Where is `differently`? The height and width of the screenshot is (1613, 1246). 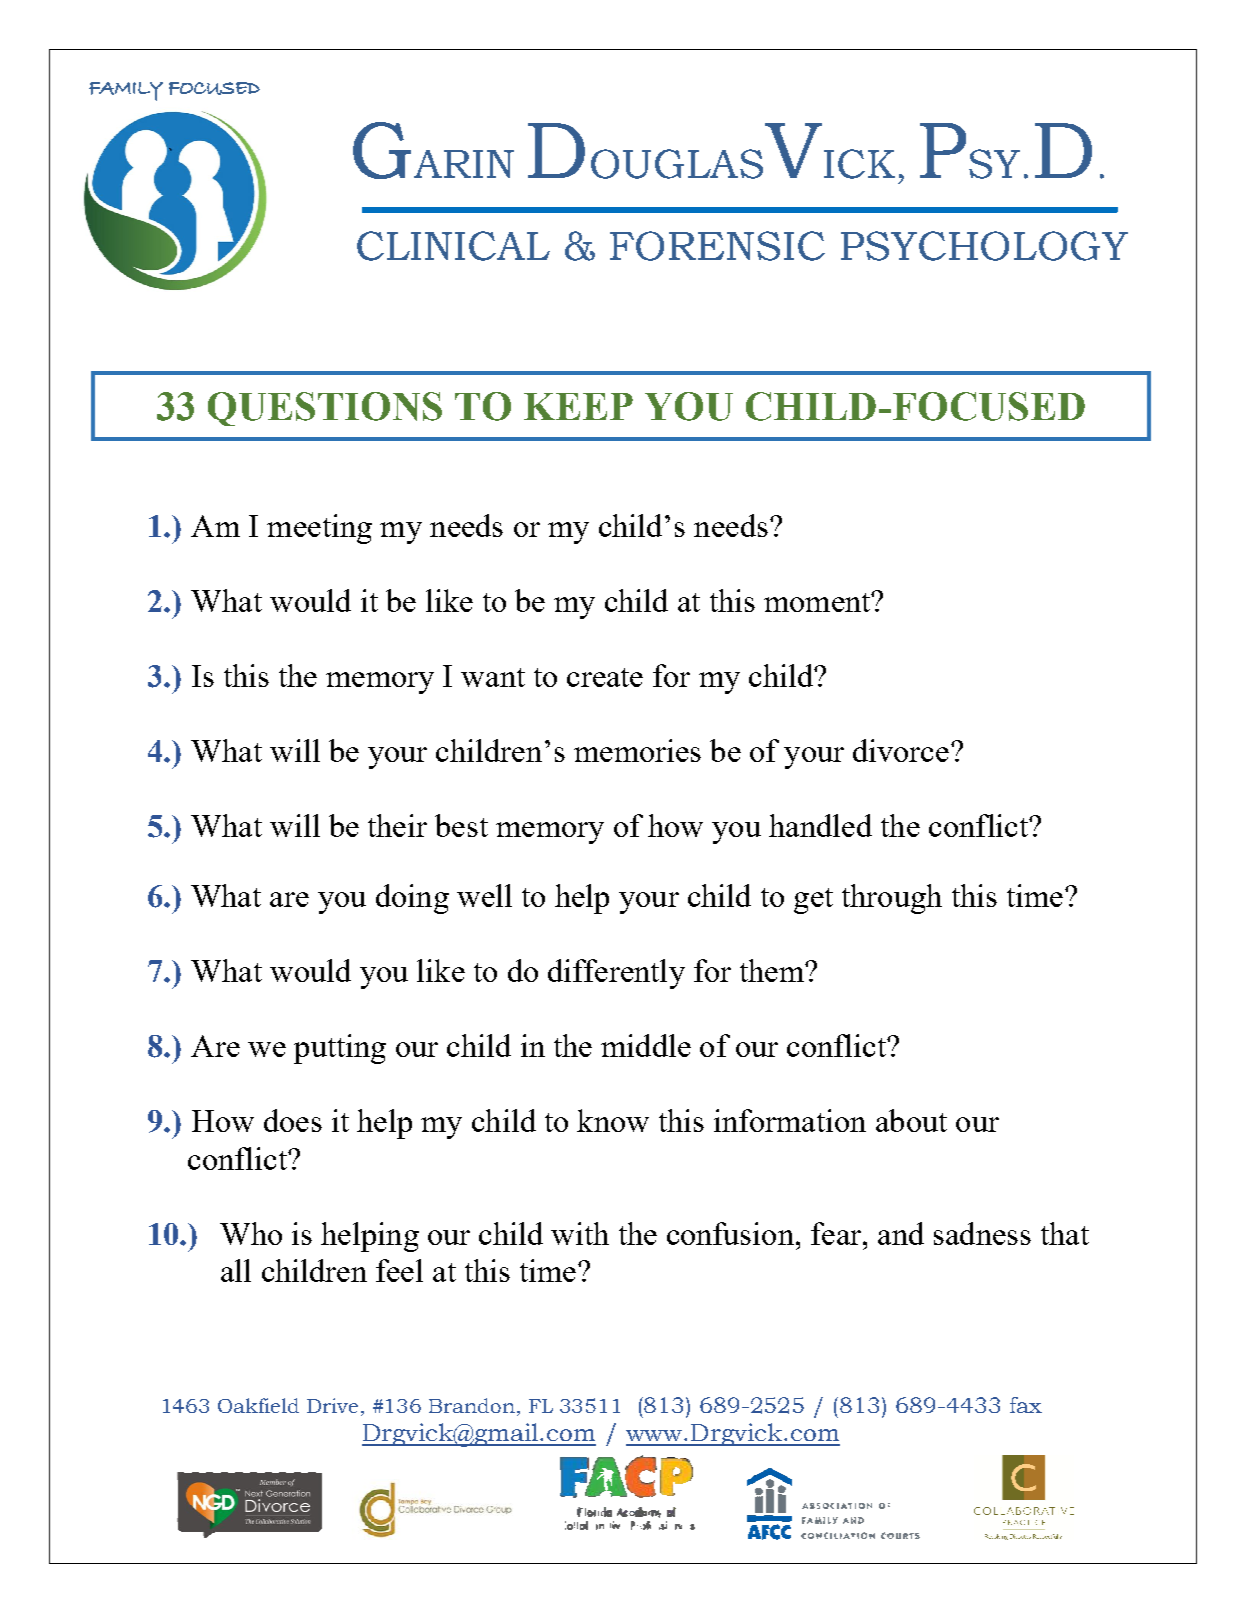 differently is located at coordinates (616, 974).
